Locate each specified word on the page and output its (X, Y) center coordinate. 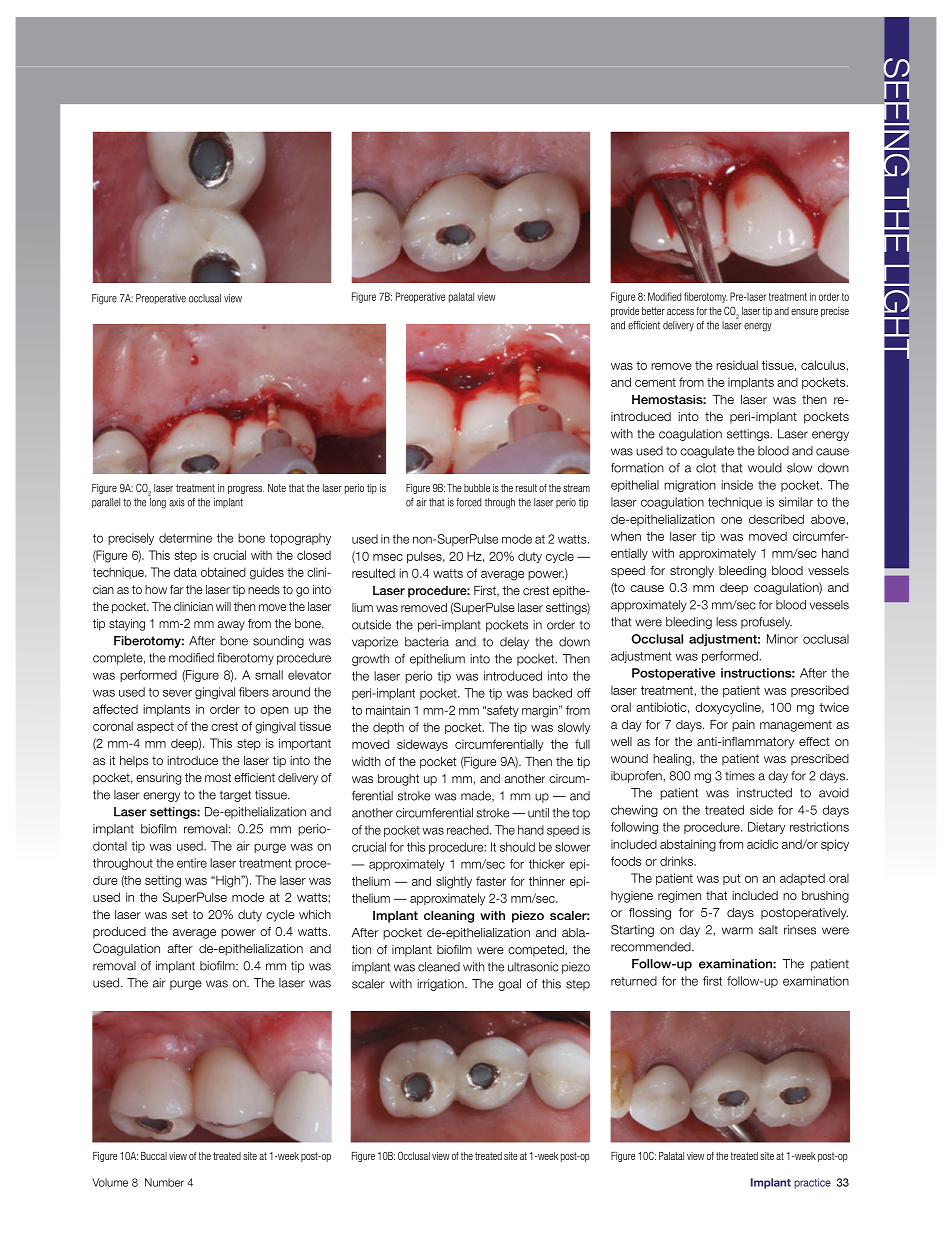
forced (469, 502)
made (477, 796)
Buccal (154, 1156)
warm (737, 931)
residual (737, 365)
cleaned (439, 967)
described (776, 519)
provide (625, 312)
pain (743, 726)
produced (119, 933)
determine (185, 538)
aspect (155, 727)
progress (246, 490)
